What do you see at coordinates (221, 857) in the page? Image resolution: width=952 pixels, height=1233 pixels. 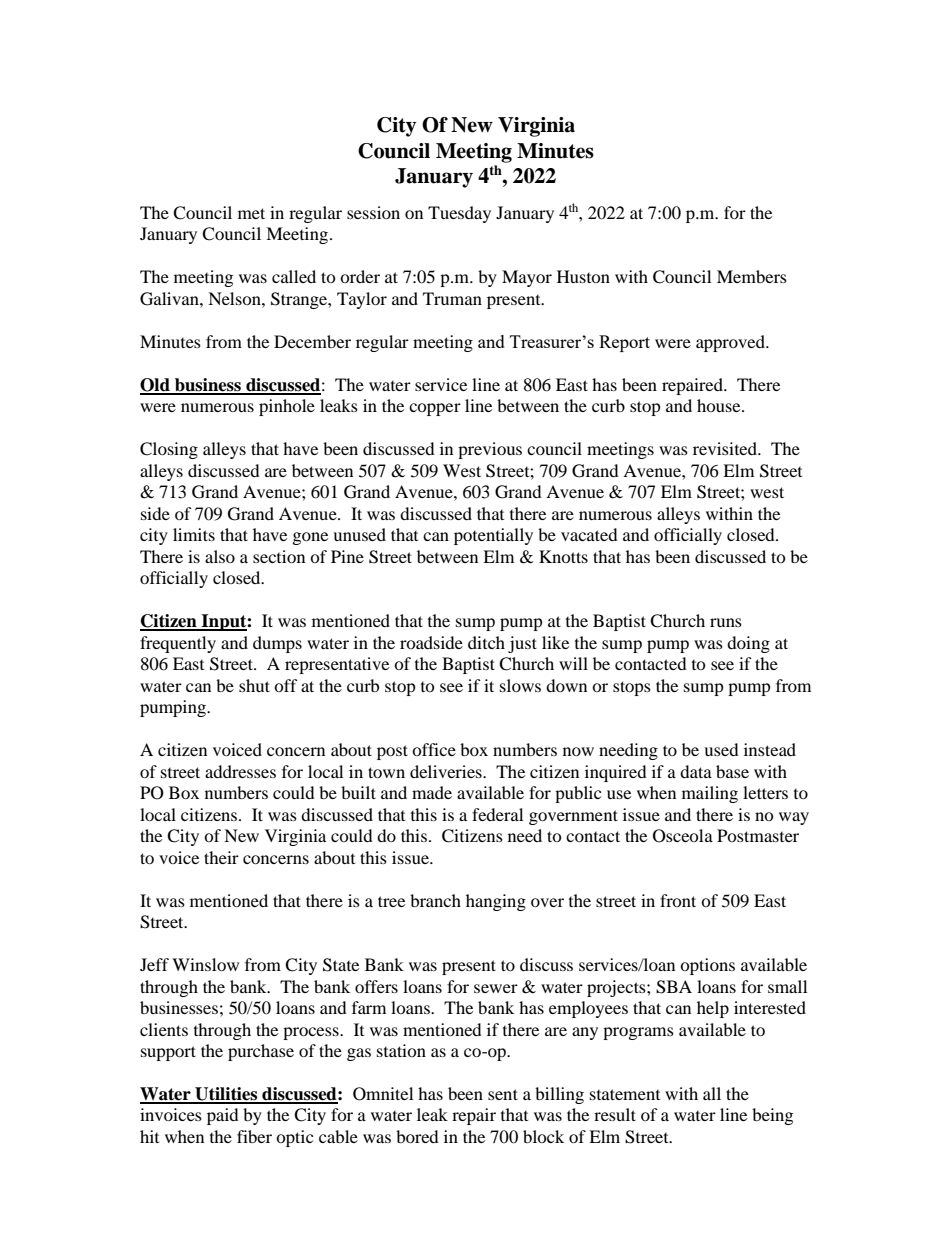 I see `their` at bounding box center [221, 857].
